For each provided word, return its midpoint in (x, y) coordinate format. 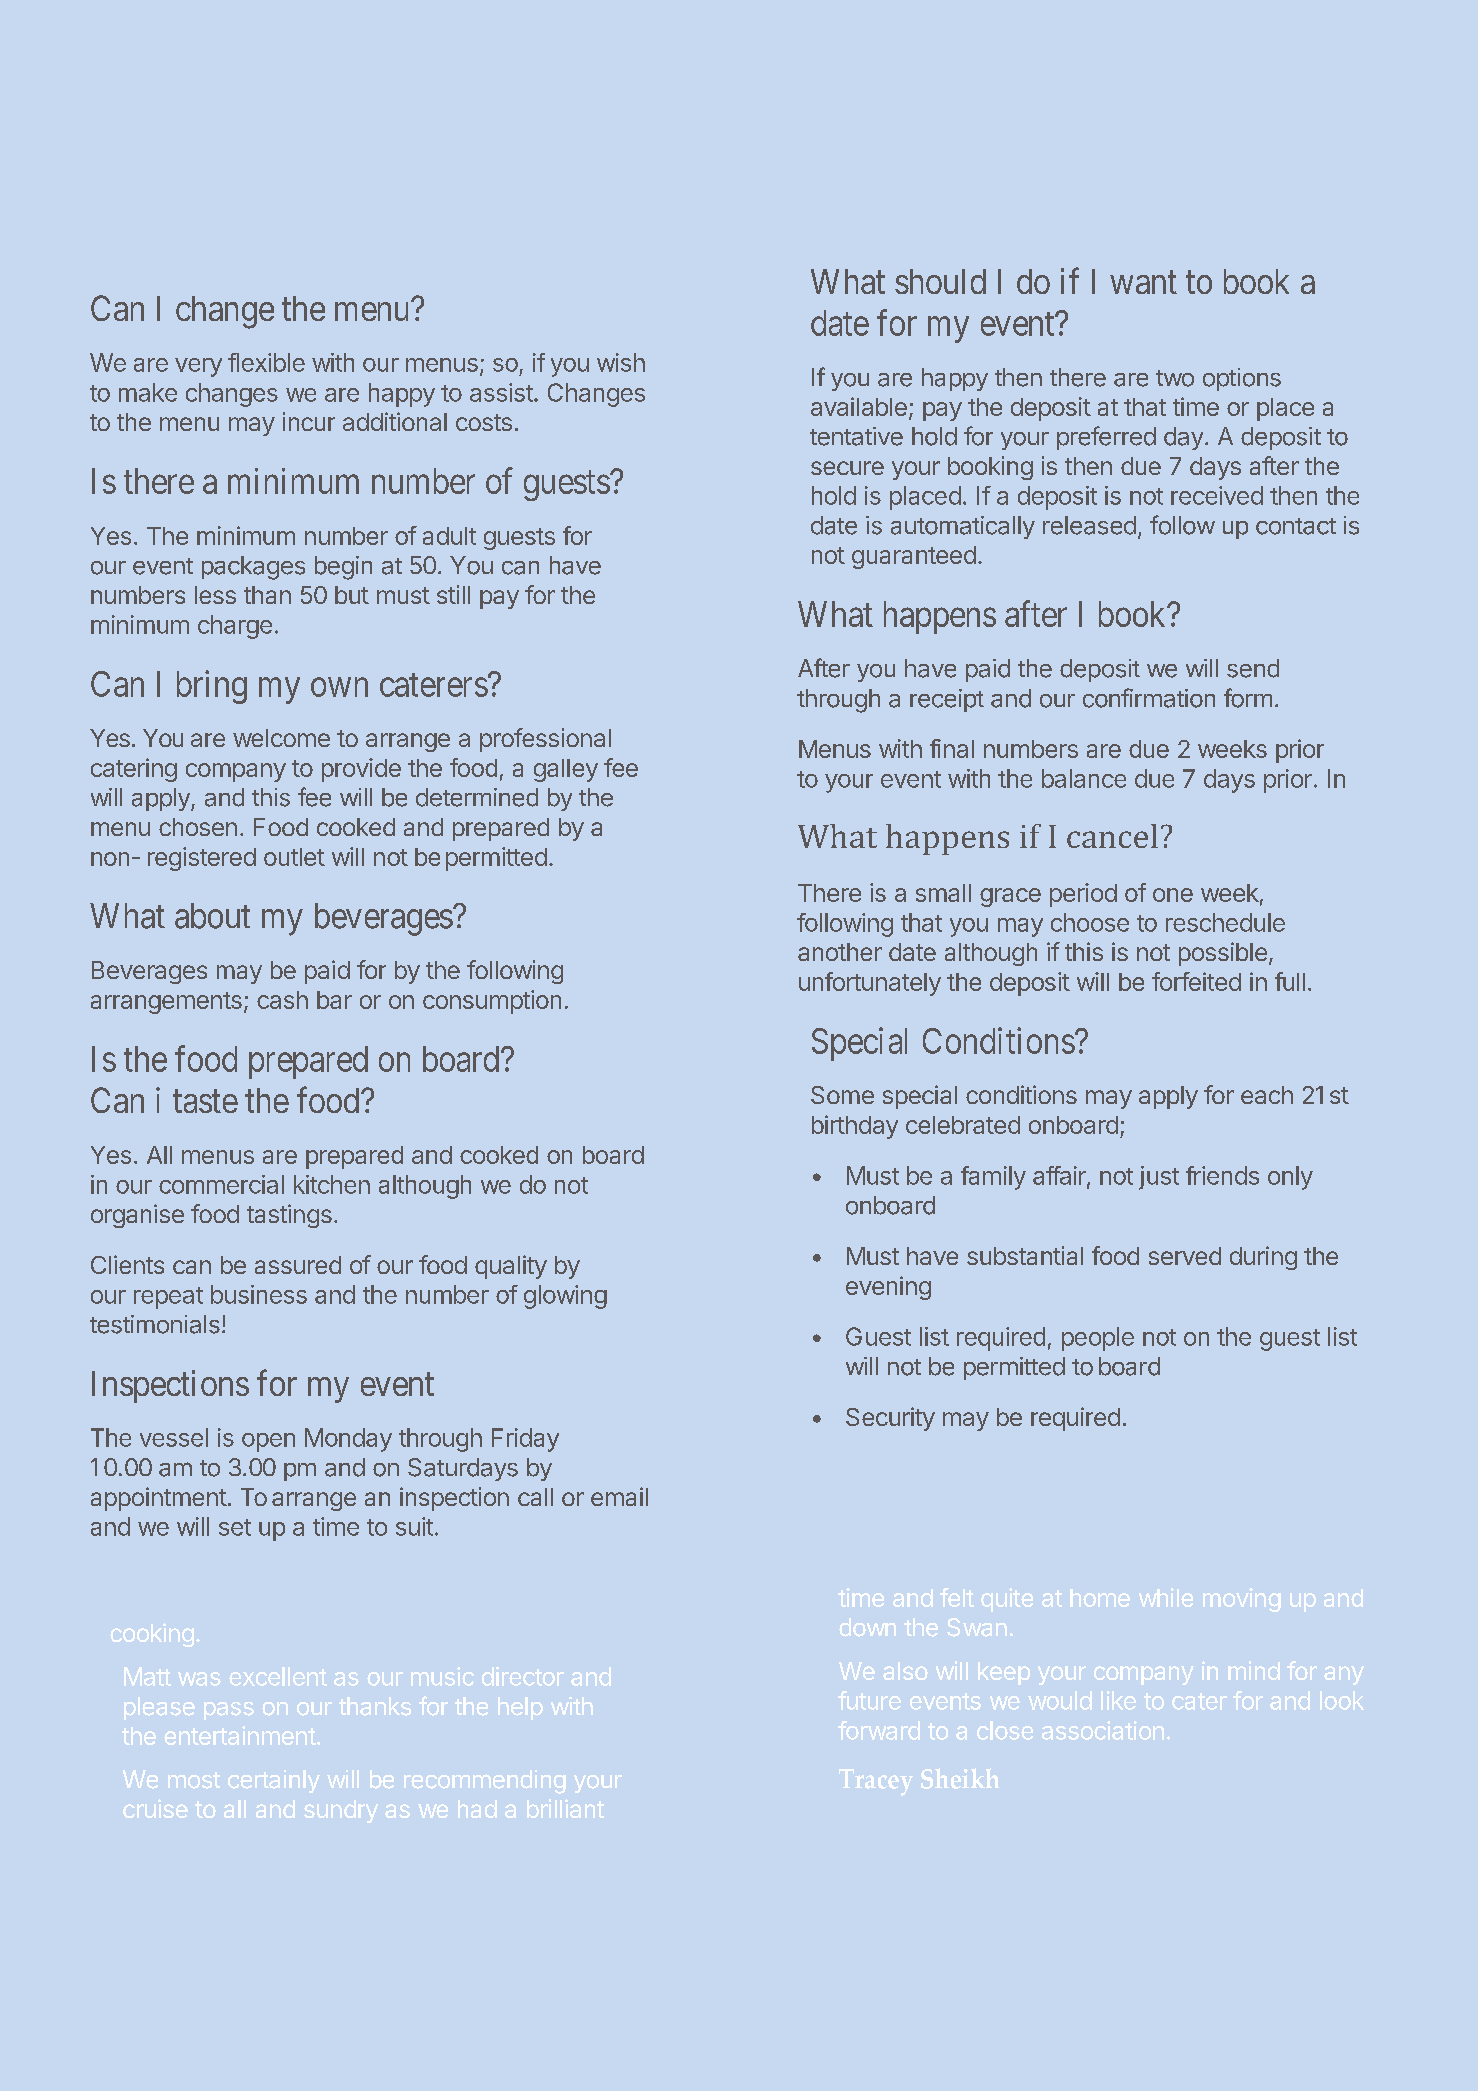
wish (621, 362)
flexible (266, 362)
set (235, 1527)
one (1173, 895)
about (212, 916)
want (1143, 282)
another (840, 952)
